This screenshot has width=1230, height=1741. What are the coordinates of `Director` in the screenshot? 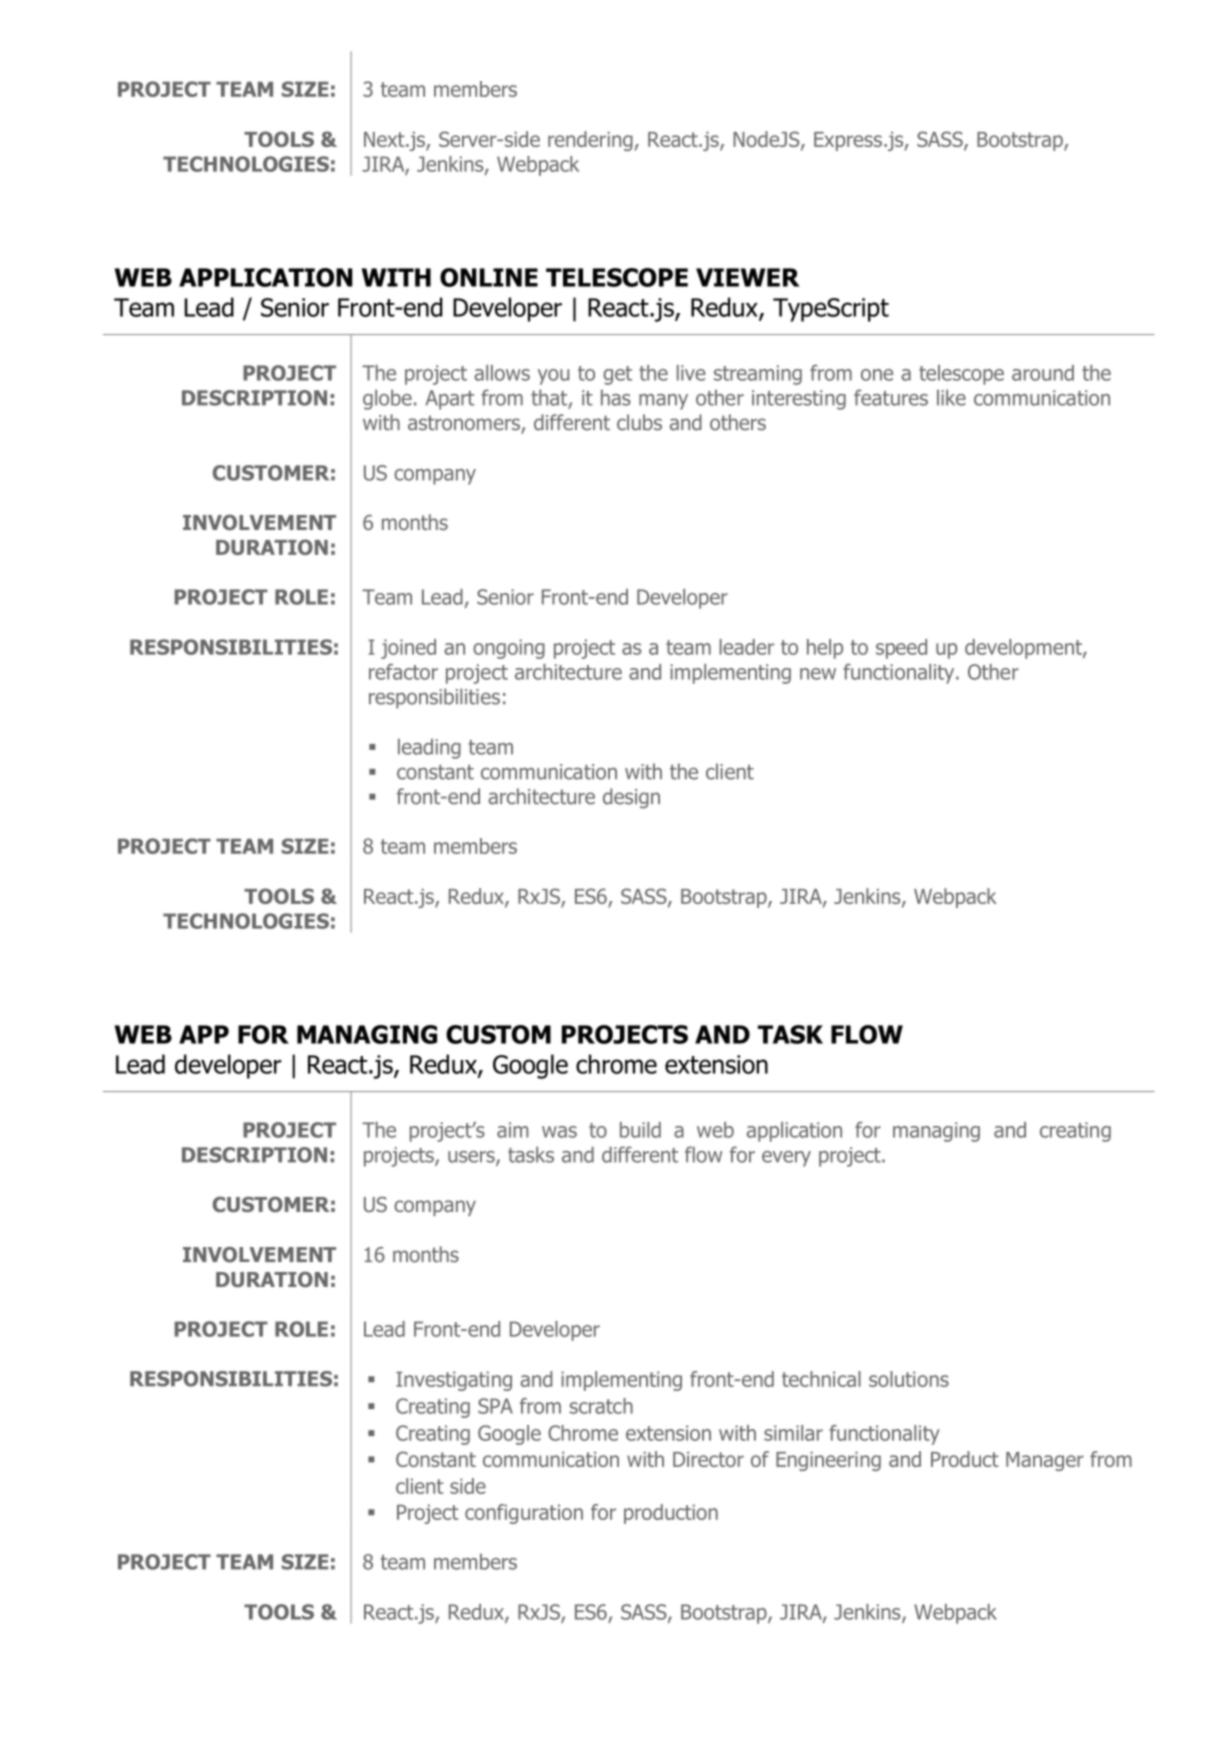 It's located at (708, 1459).
